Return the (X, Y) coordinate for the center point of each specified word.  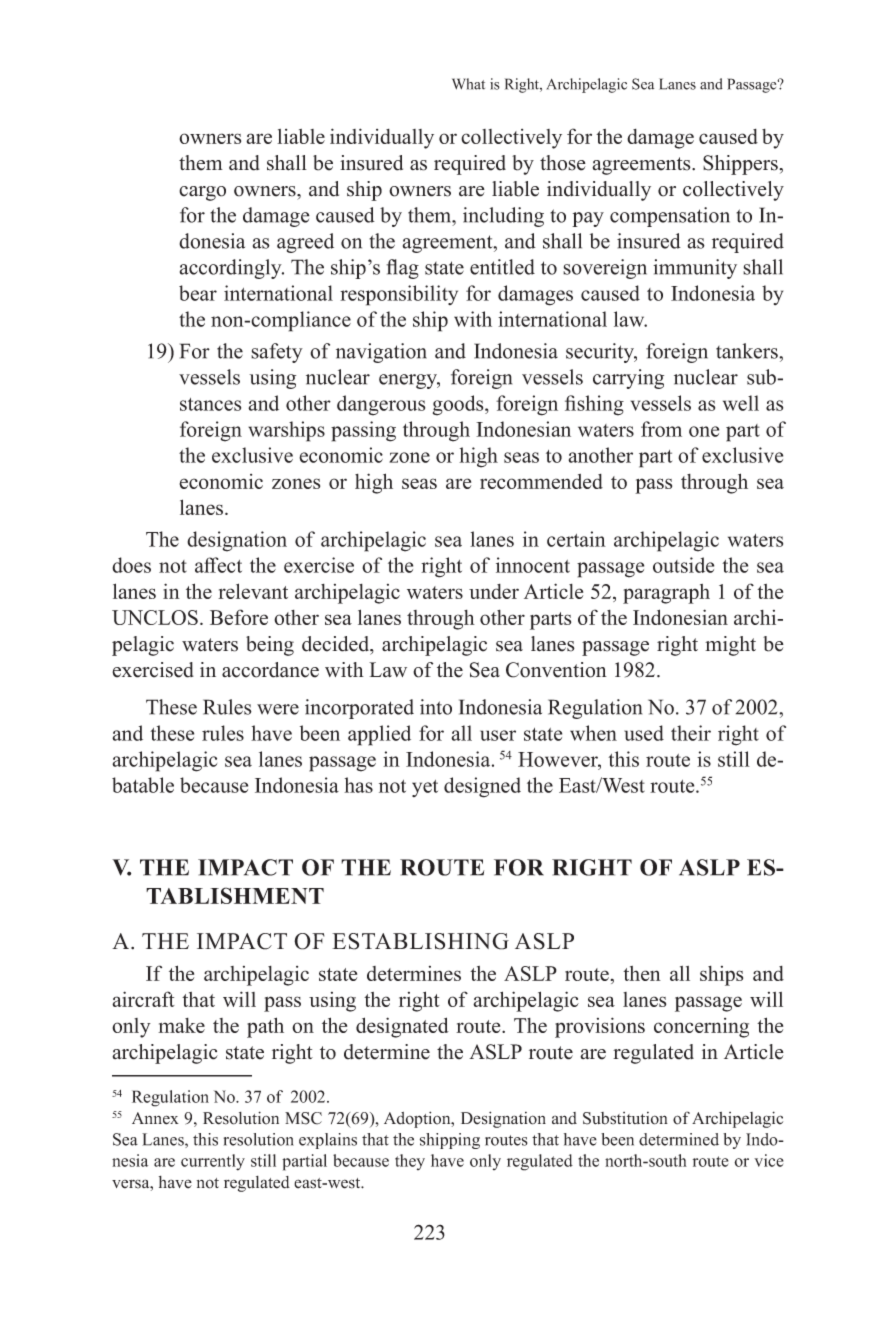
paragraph (666, 594)
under (494, 591)
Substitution (625, 1118)
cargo (202, 193)
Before (239, 617)
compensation (670, 217)
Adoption (418, 1119)
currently (213, 1162)
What (468, 84)
